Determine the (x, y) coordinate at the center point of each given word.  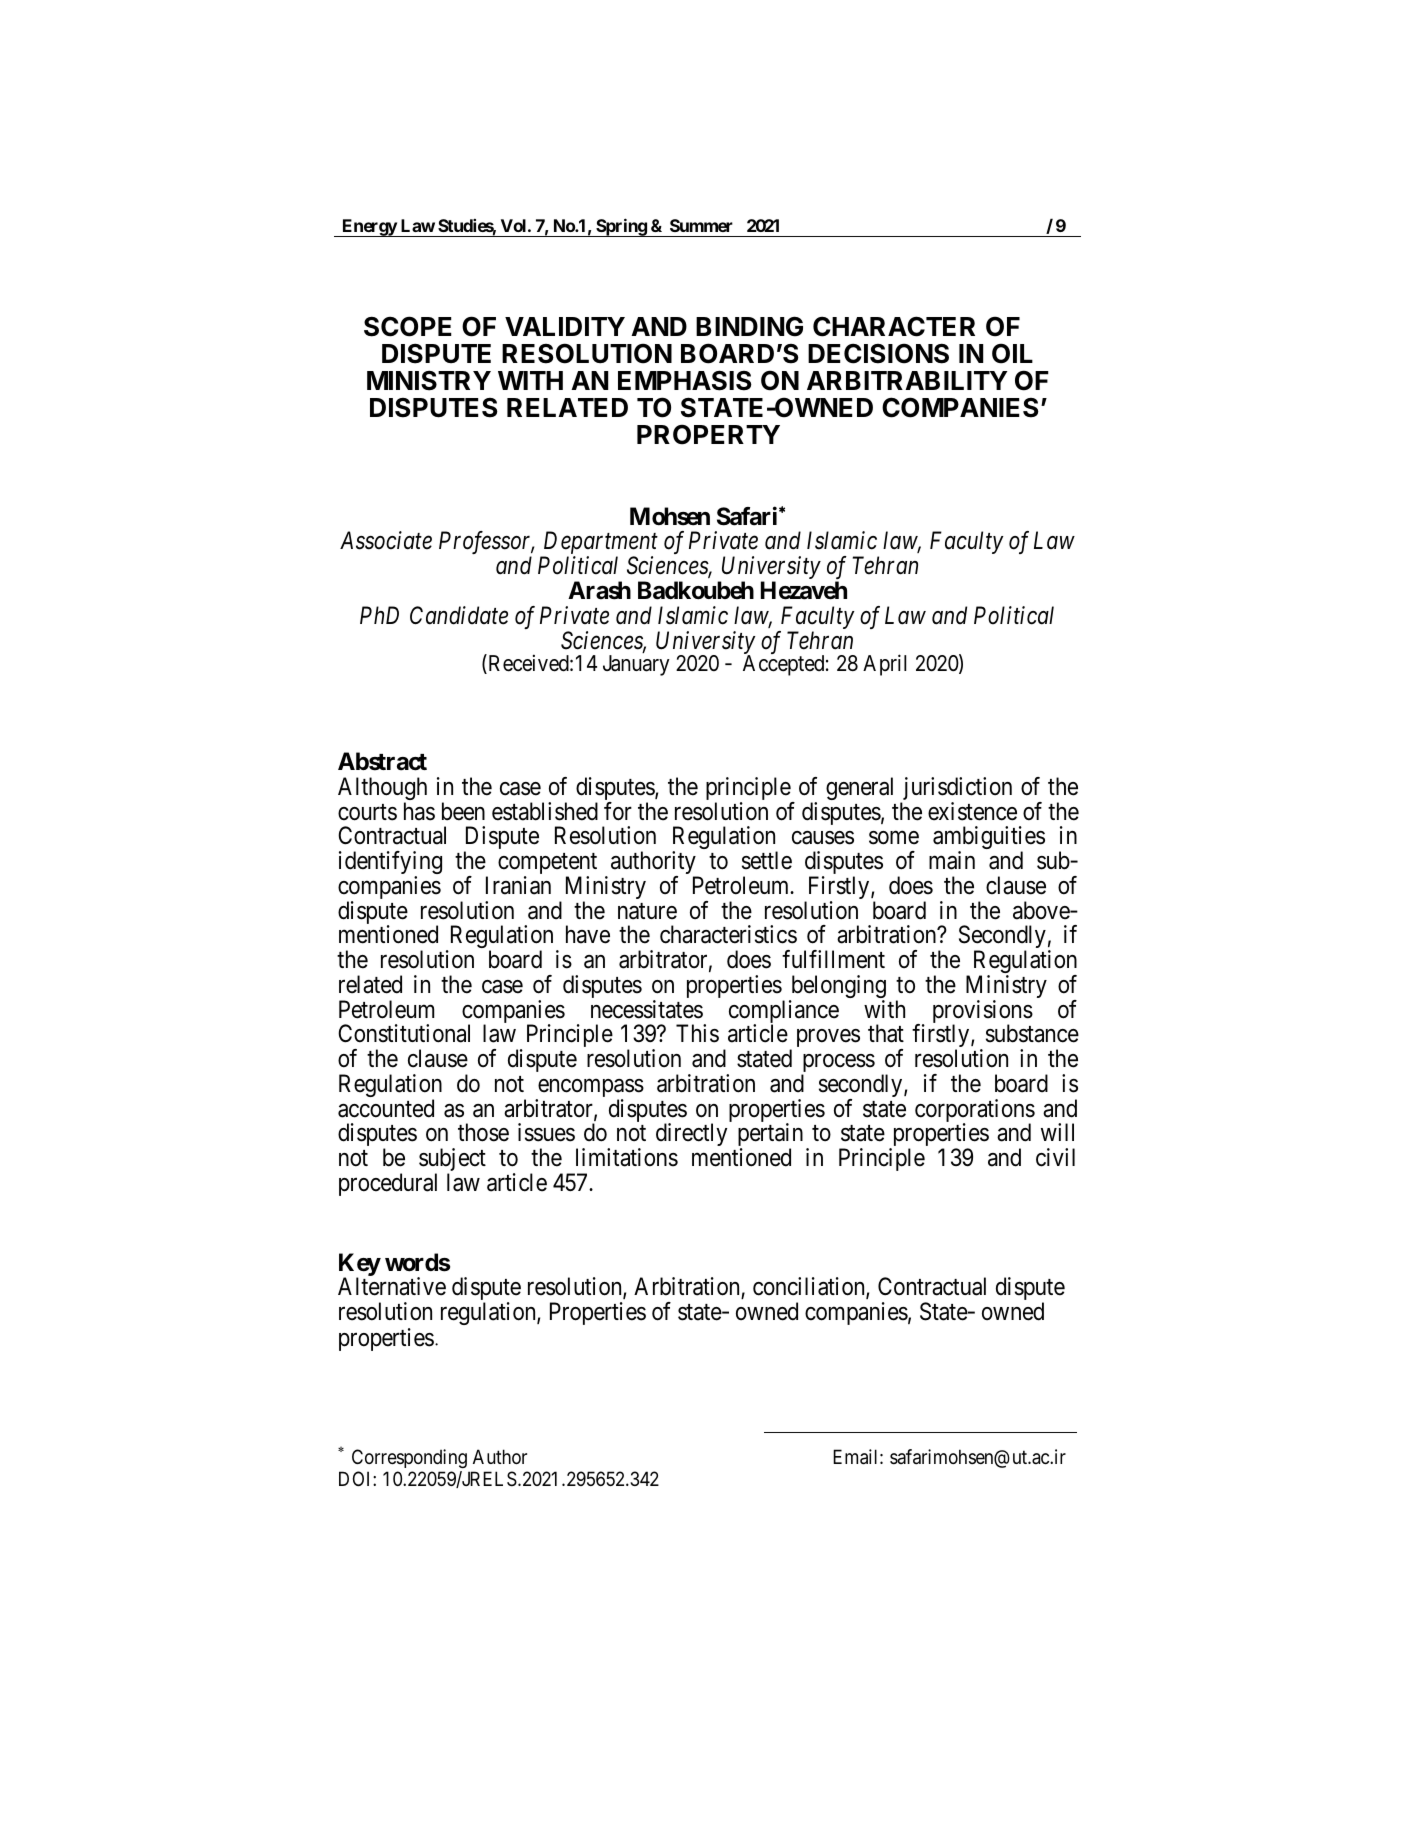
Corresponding (409, 1458)
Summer (701, 225)
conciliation (810, 1288)
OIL (1012, 353)
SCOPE (408, 326)
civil (1055, 1157)
